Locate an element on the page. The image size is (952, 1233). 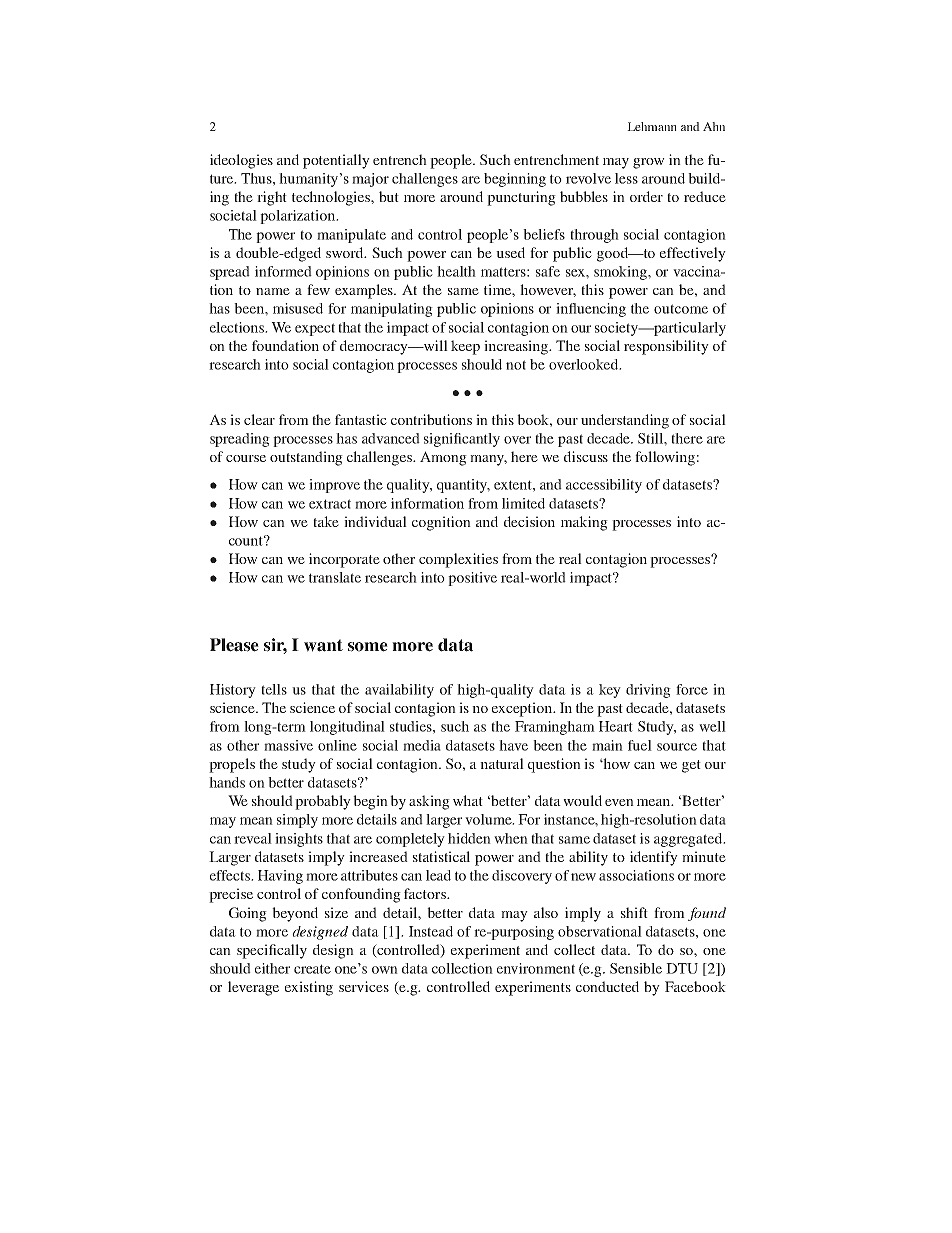
clear is located at coordinates (259, 419).
